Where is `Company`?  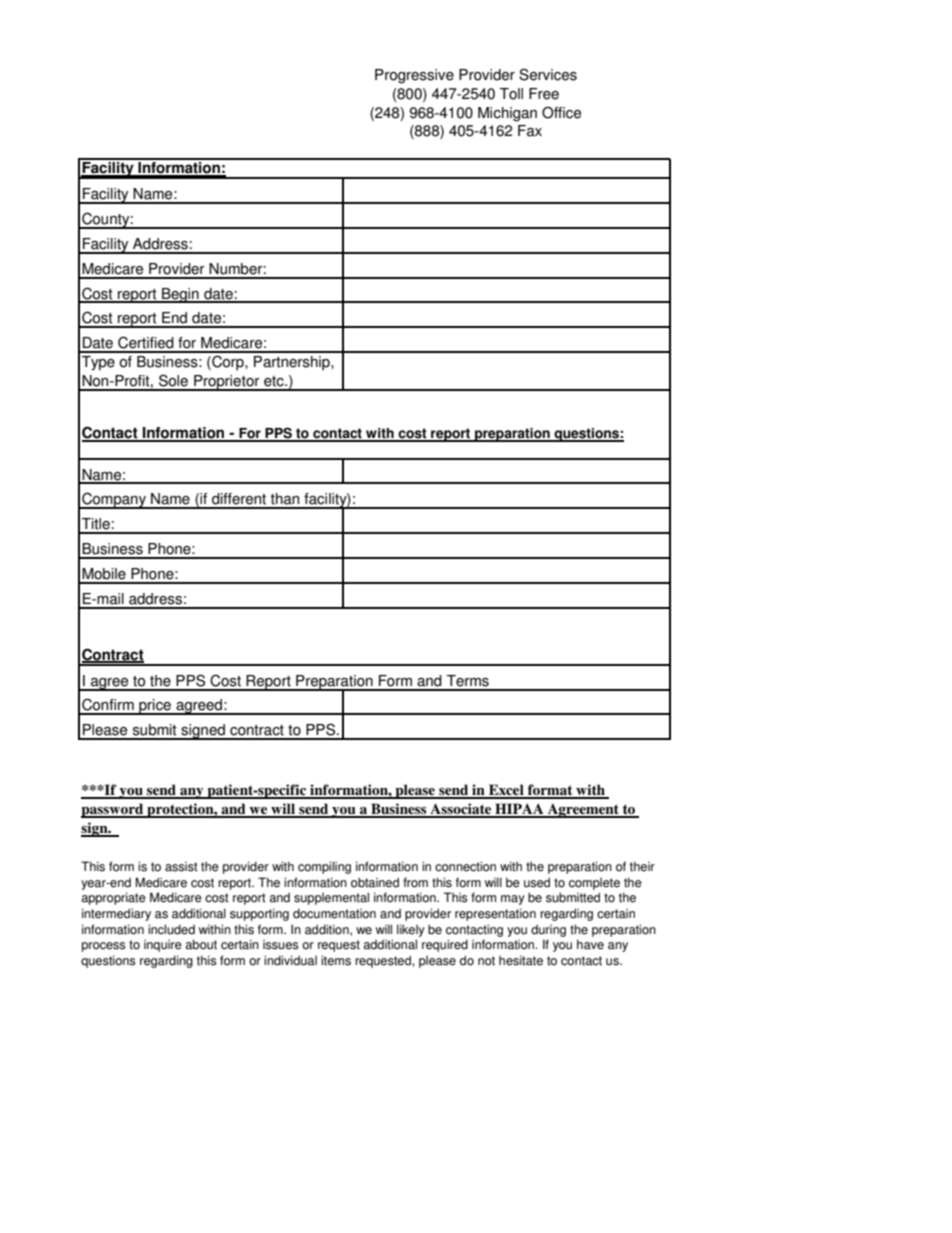
Company is located at coordinates (114, 500).
